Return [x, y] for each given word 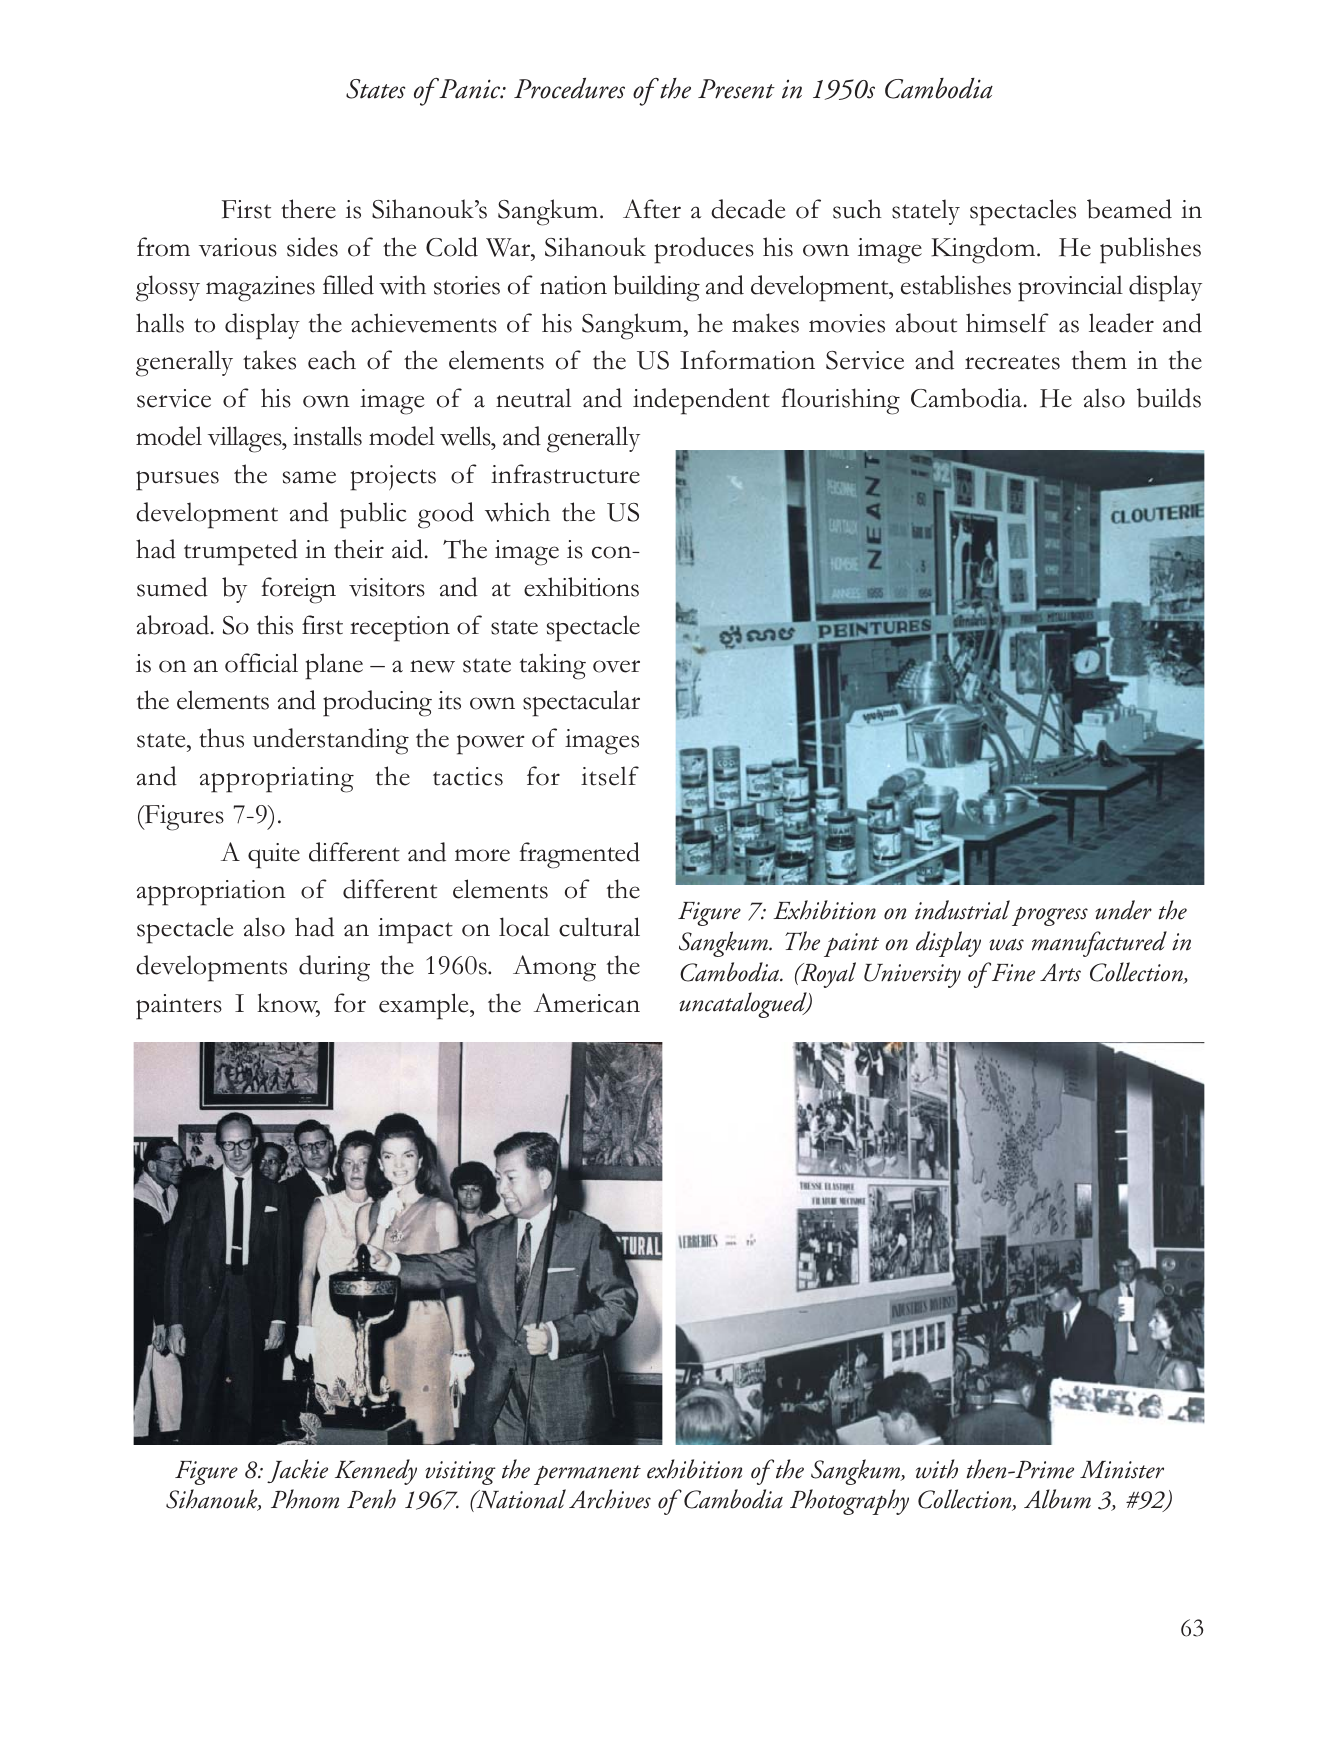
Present [736, 89]
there [308, 209]
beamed [1129, 209]
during [334, 968]
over [616, 666]
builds [1169, 398]
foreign [299, 590]
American [587, 1003]
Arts [1060, 972]
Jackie [297, 1471]
